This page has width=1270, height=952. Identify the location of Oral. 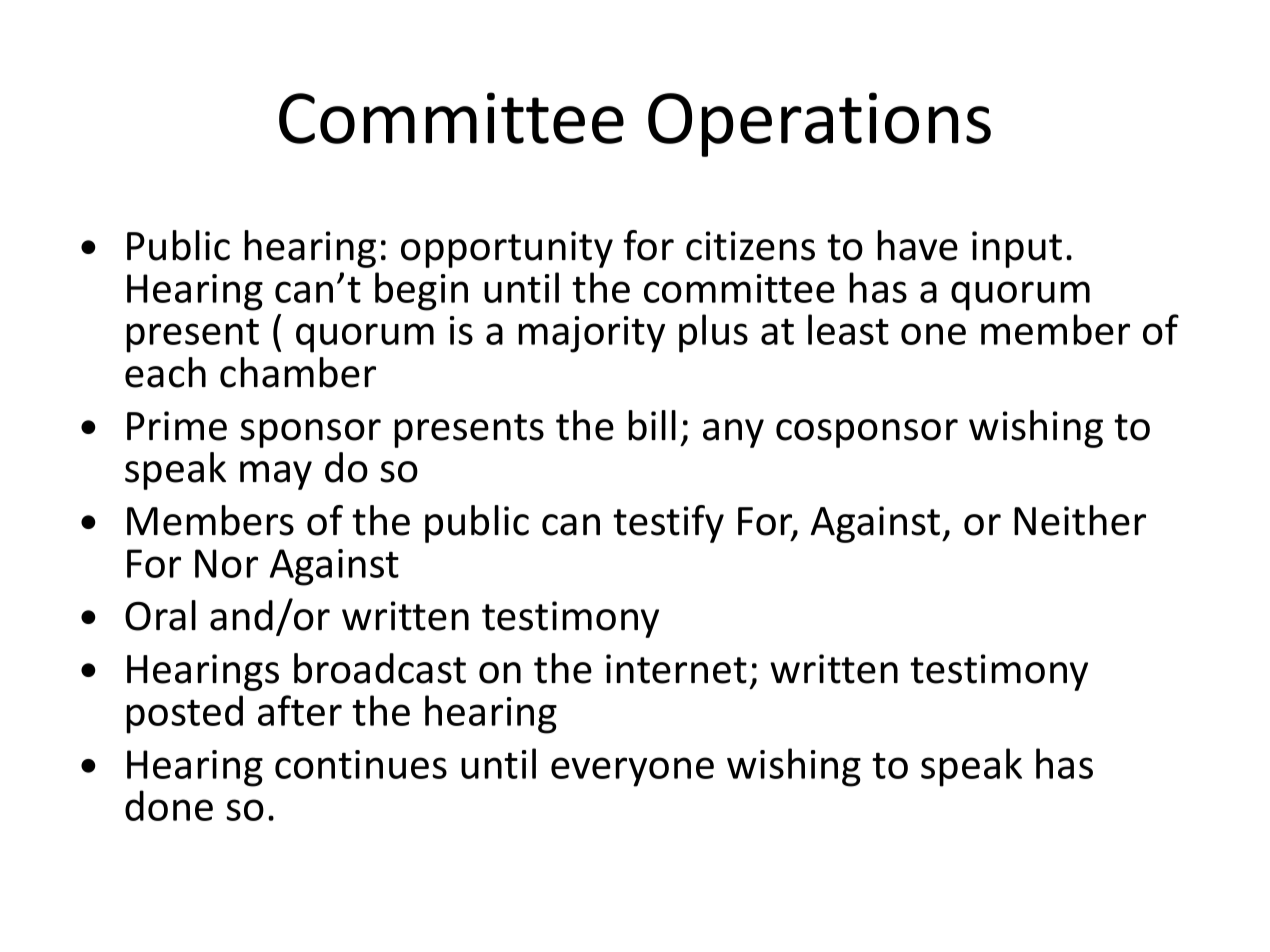
(160, 615).
